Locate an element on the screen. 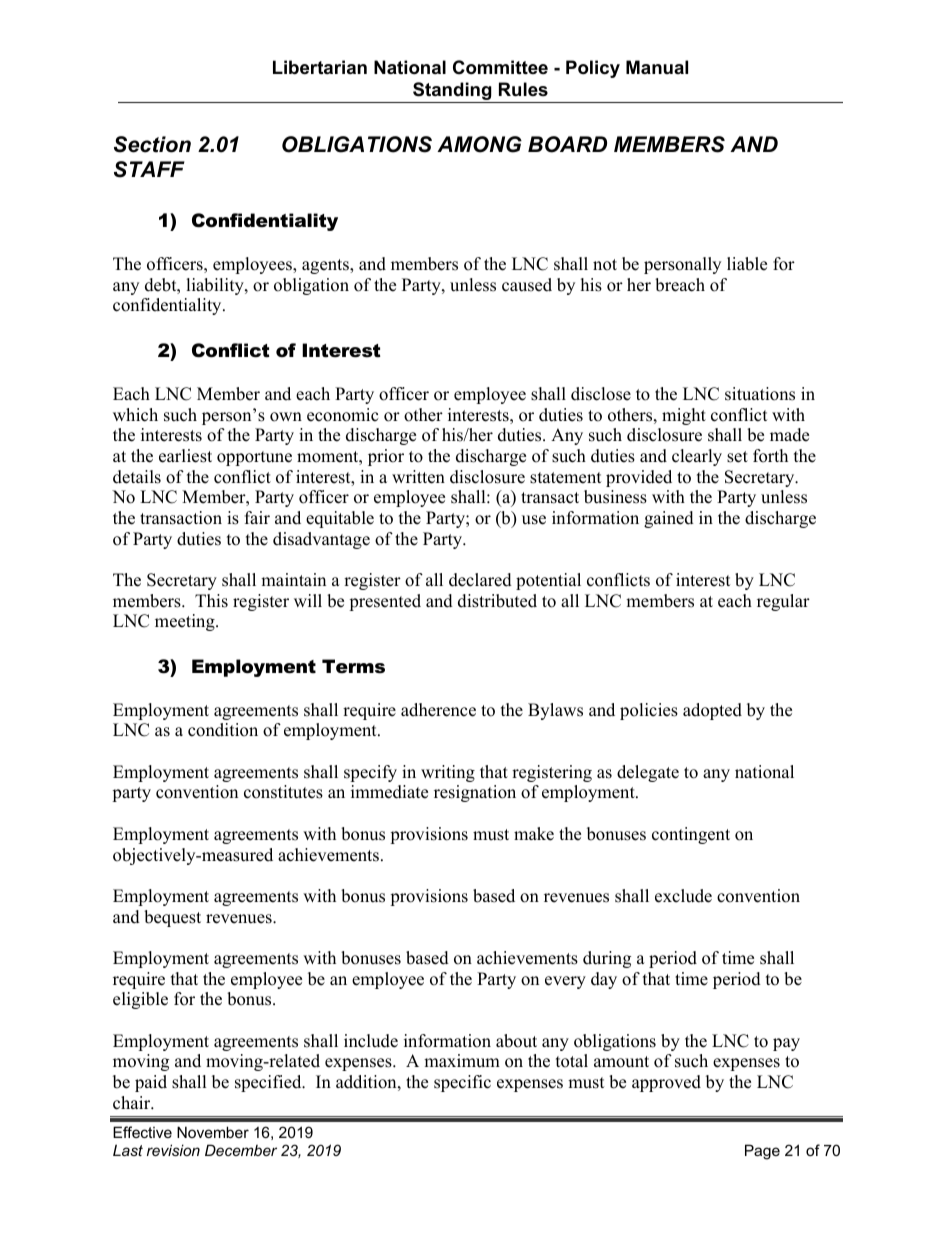 The width and height of the screenshot is (952, 1233). regular is located at coordinates (783, 602).
